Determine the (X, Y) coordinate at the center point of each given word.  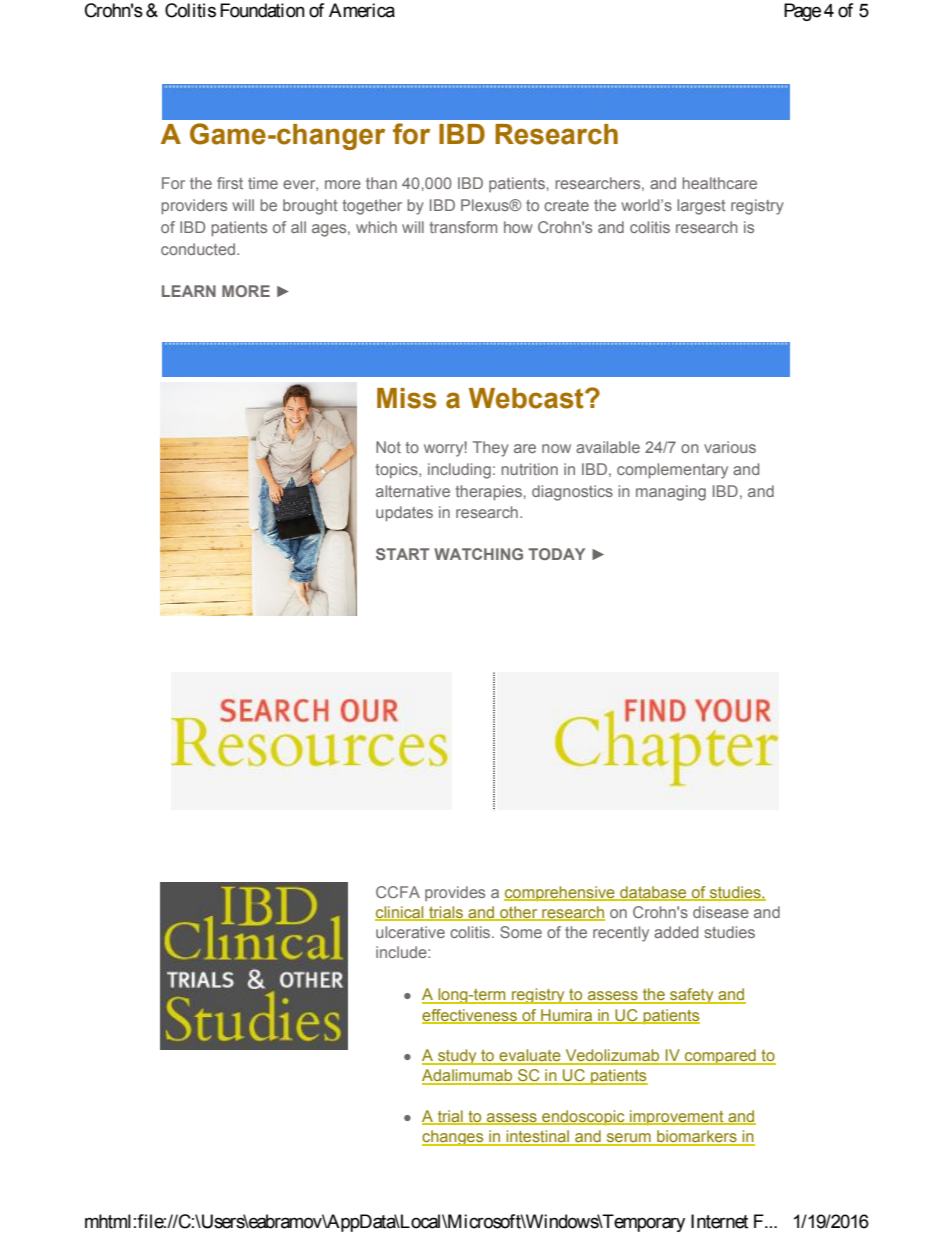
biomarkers (697, 1137)
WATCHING (478, 554)
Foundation (262, 10)
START (403, 554)
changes (454, 1138)
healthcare (719, 183)
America (362, 10)
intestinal (538, 1137)
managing (671, 493)
